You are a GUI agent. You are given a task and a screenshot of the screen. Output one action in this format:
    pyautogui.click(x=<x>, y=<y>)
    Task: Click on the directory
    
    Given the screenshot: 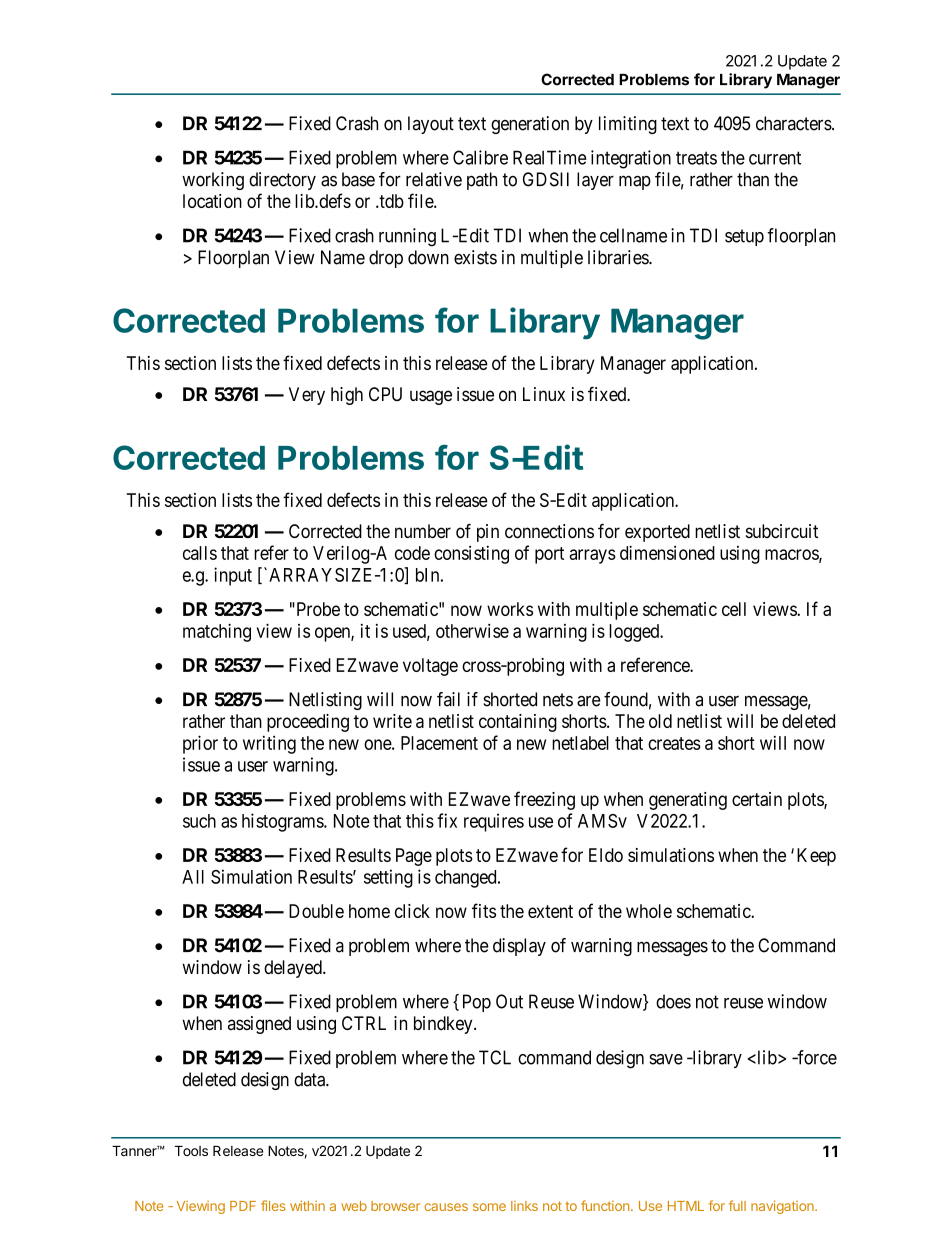 What is the action you would take?
    pyautogui.click(x=282, y=181)
